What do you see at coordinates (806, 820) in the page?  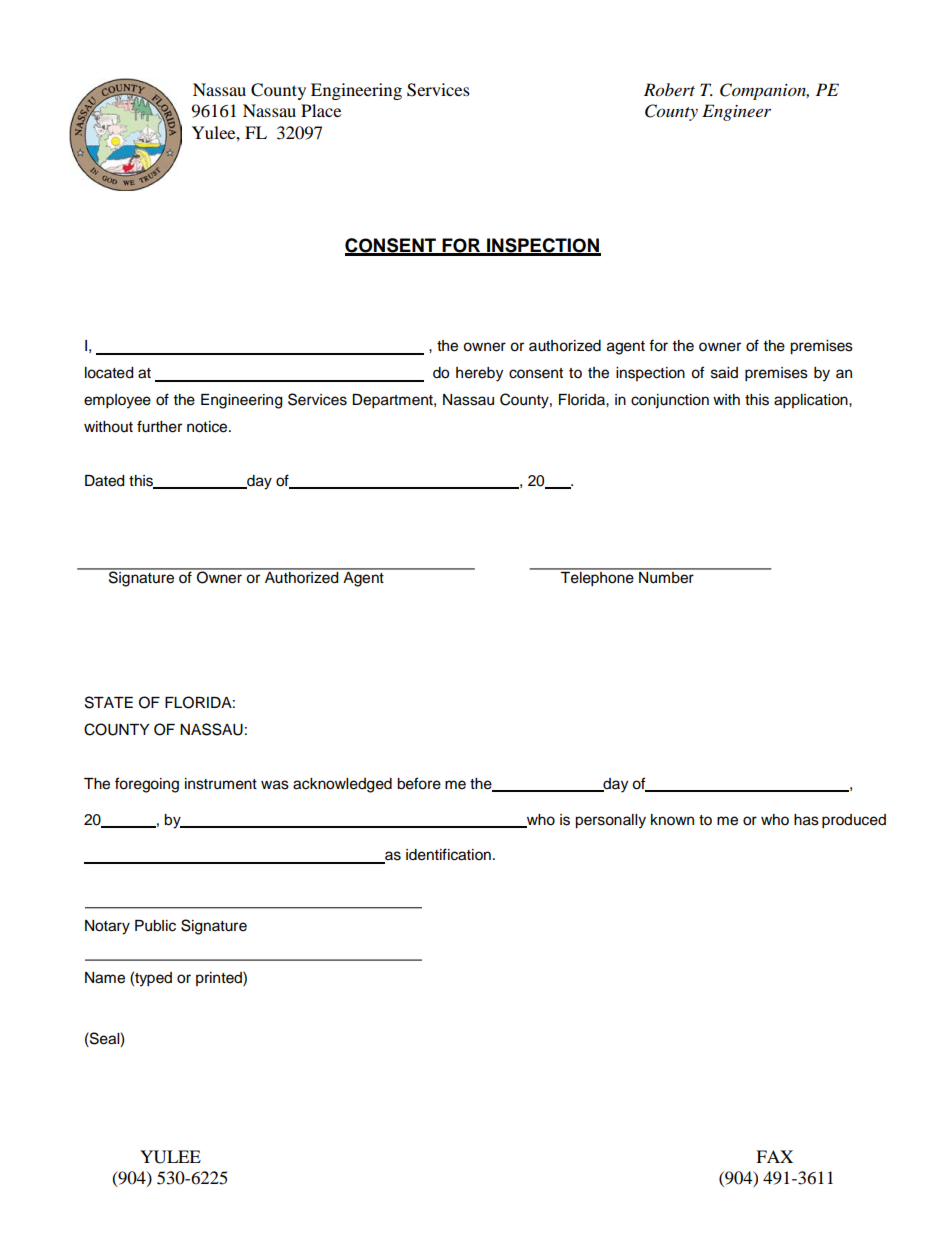 I see `has` at bounding box center [806, 820].
